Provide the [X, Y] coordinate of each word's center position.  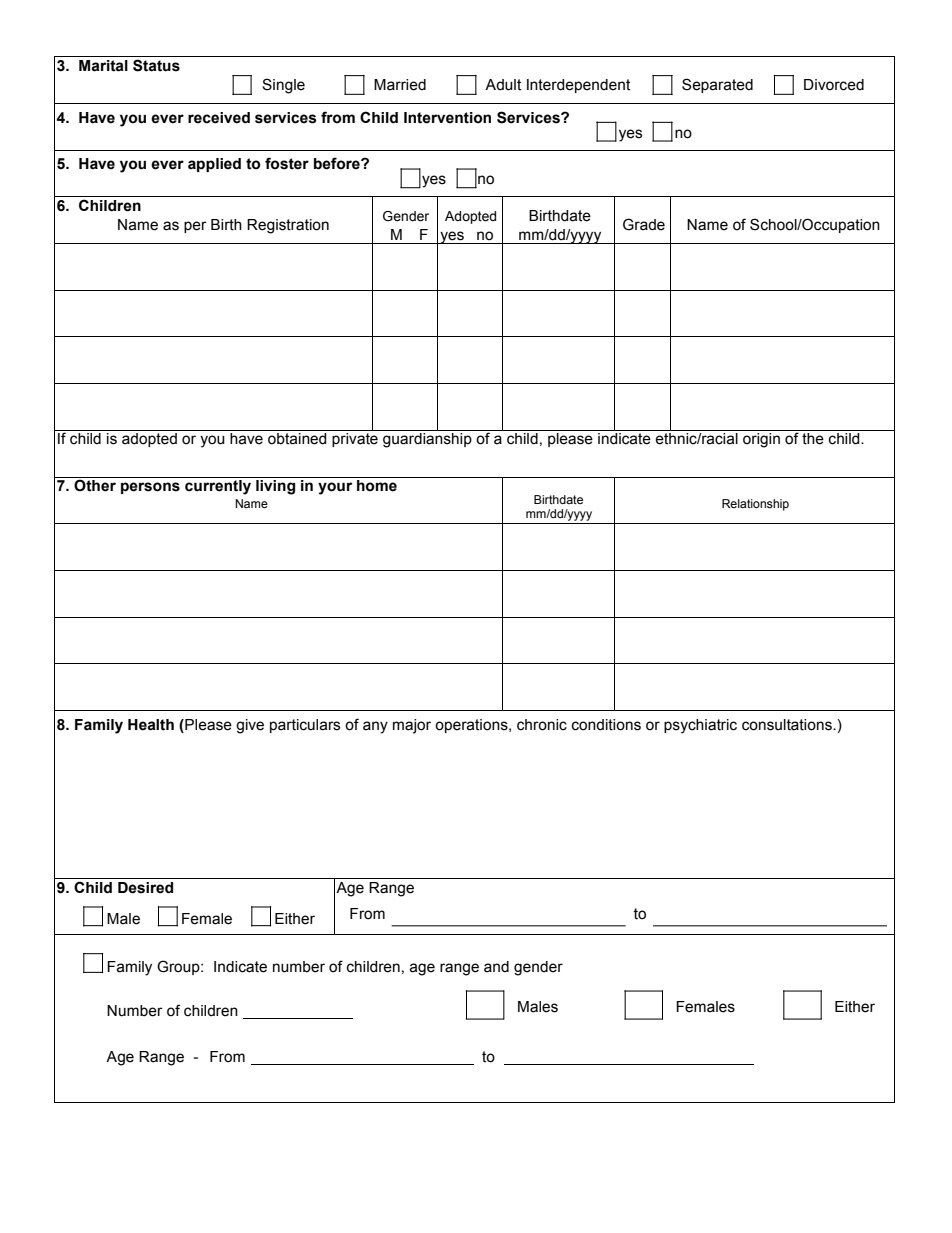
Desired [145, 888]
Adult [503, 85]
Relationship [755, 505]
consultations [788, 725]
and [496, 967]
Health [151, 725]
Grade [644, 224]
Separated [717, 85]
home [377, 486]
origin [761, 440]
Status [156, 65]
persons [150, 488]
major [412, 726]
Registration [288, 226]
